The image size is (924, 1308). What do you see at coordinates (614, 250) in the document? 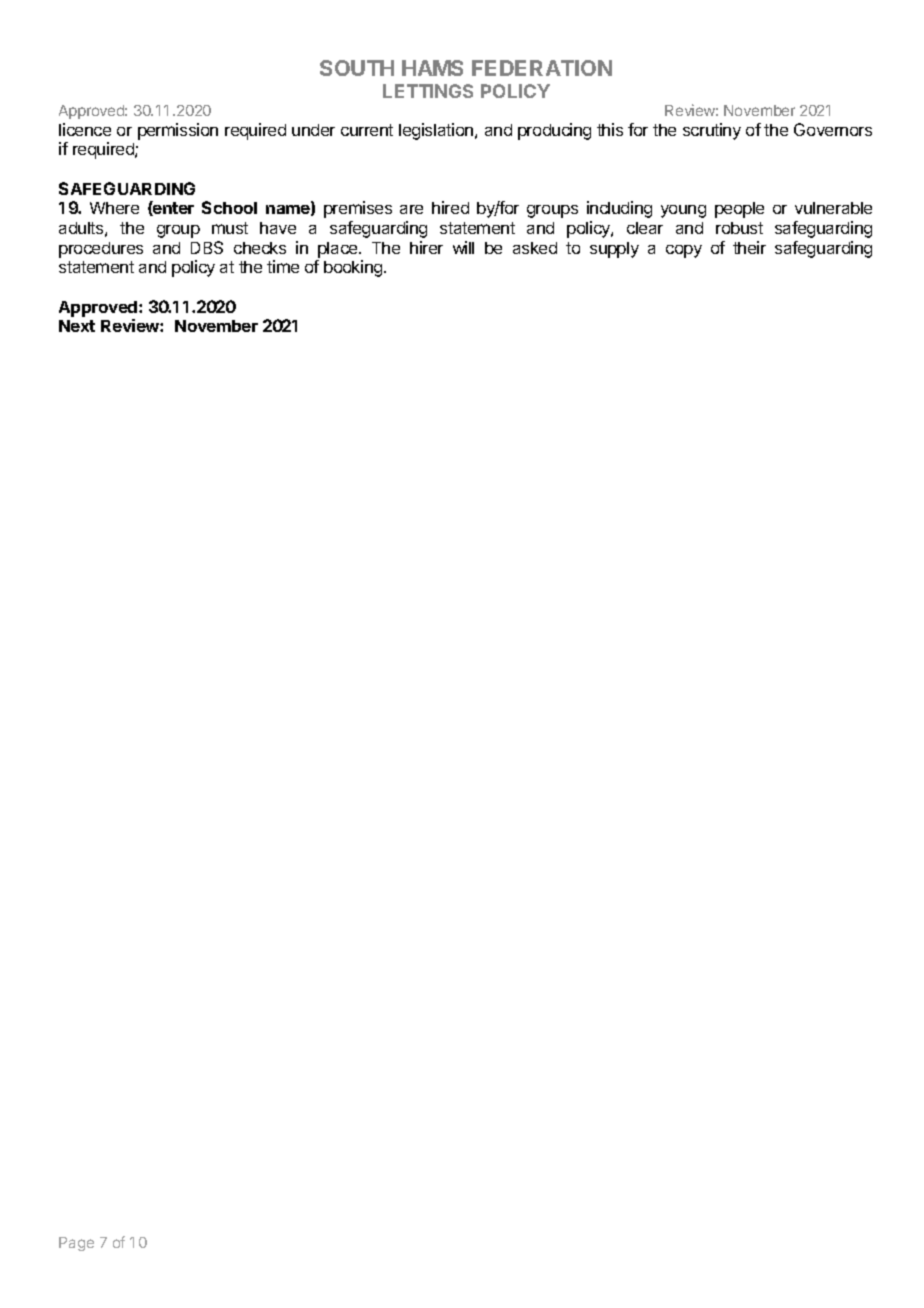
I see `supply` at bounding box center [614, 250].
